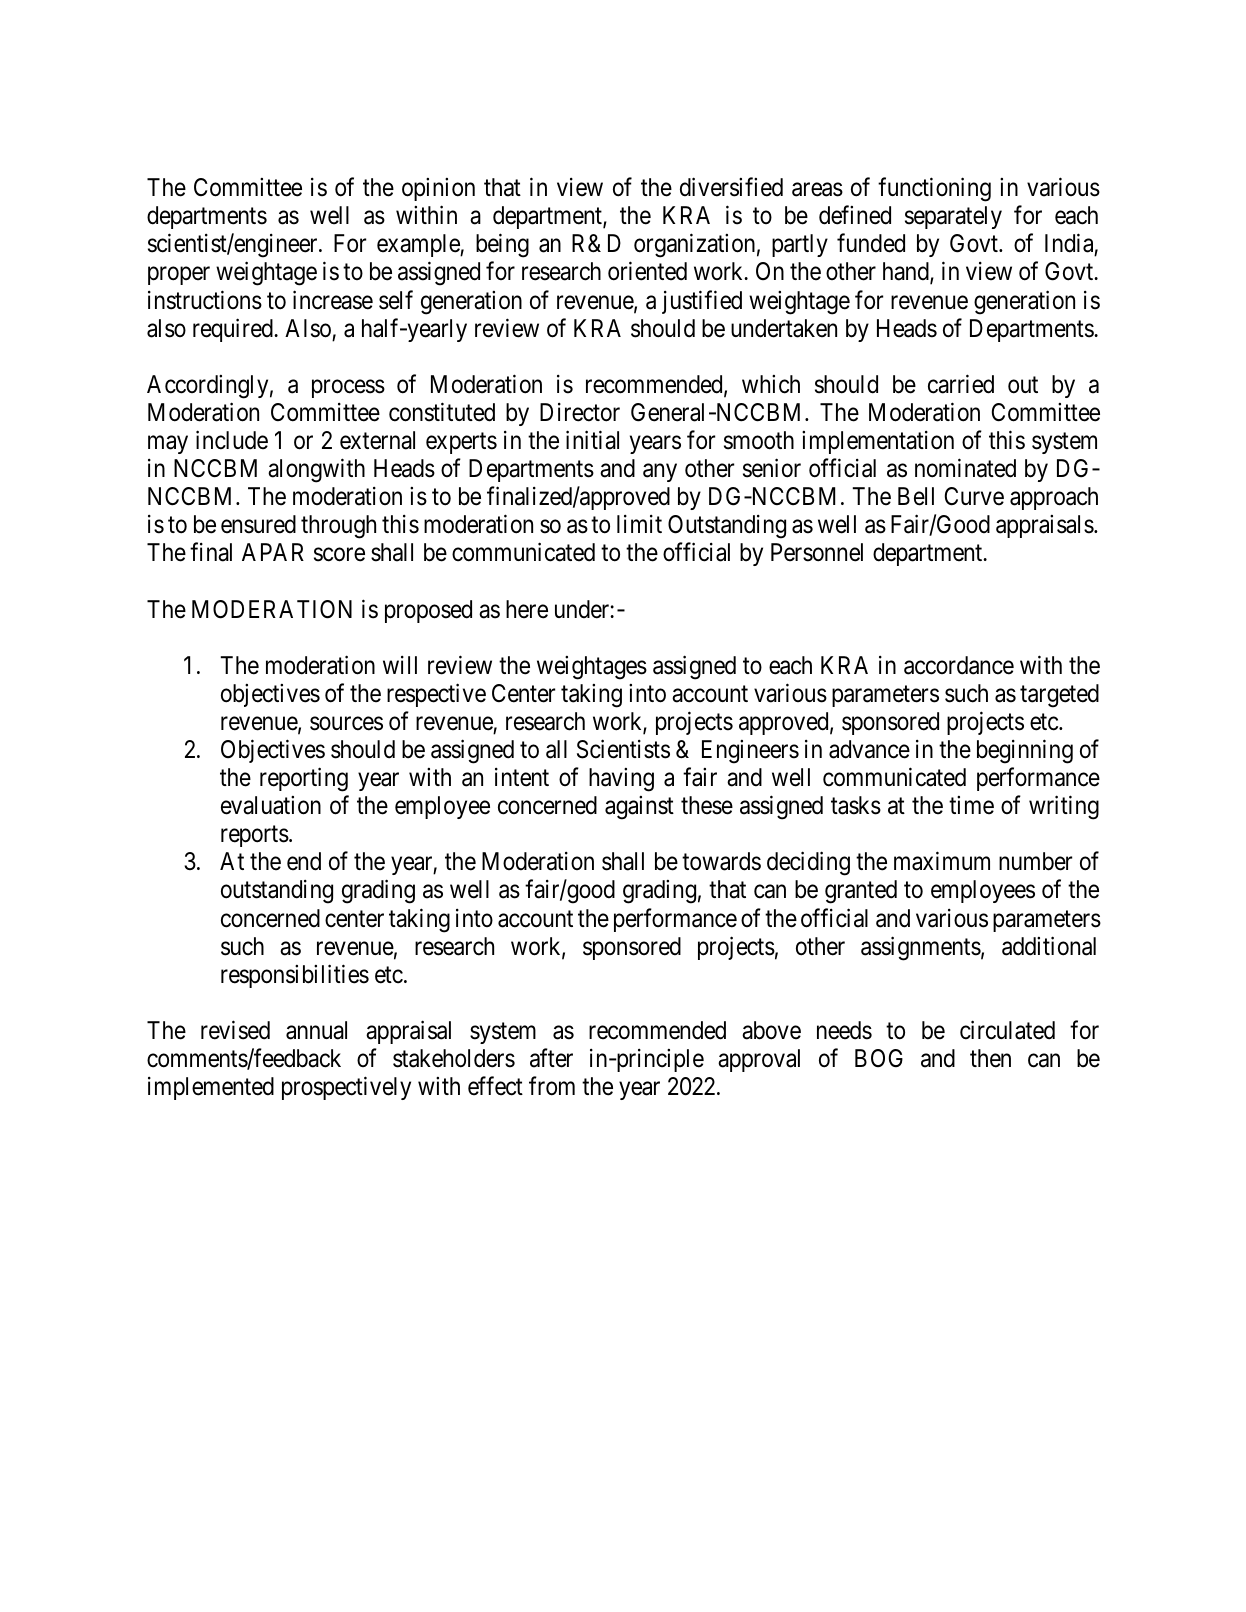  I want to click on time, so click(971, 805).
